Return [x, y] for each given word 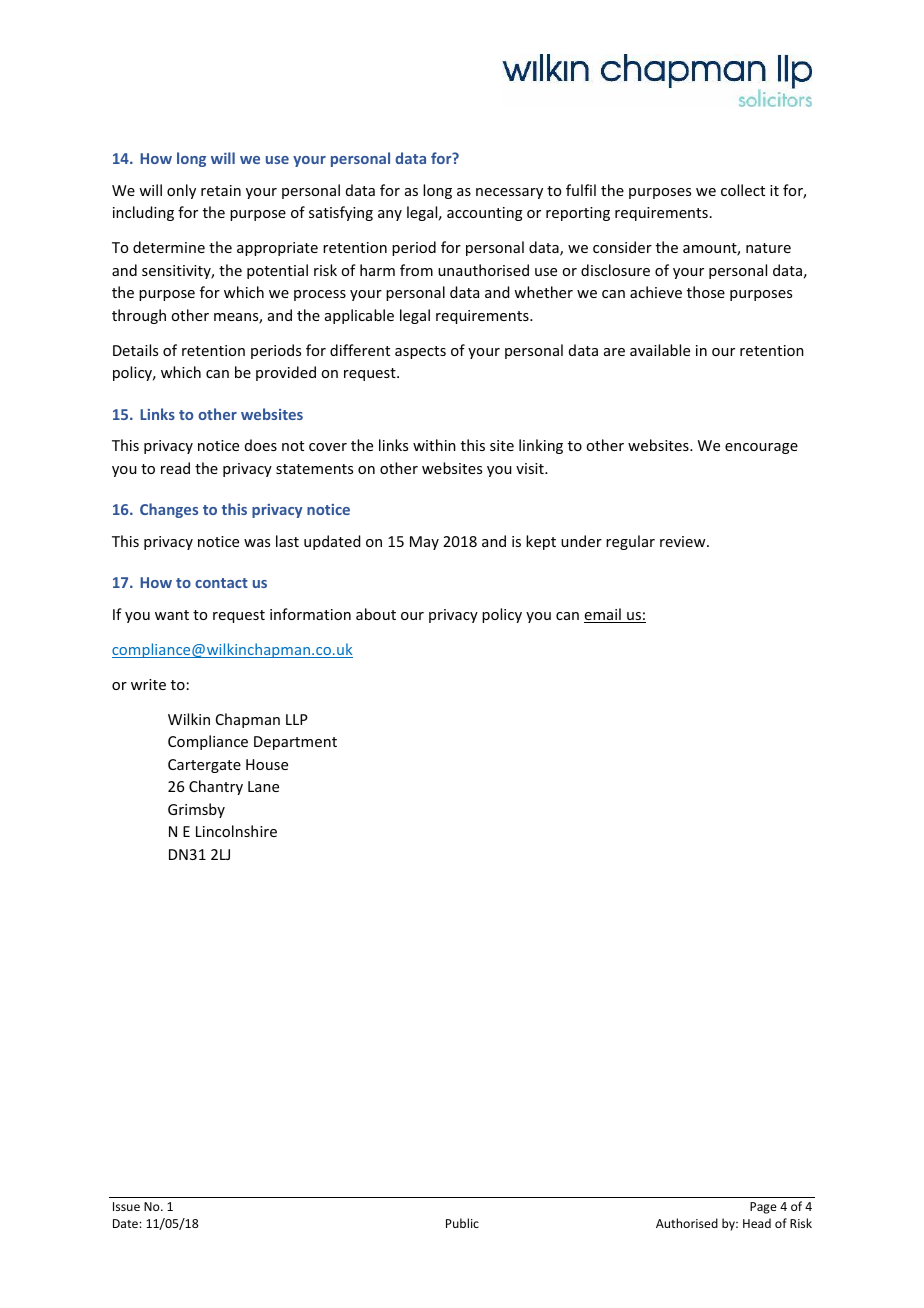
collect [743, 190]
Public [462, 1223]
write [148, 684]
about [376, 614]
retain [221, 190]
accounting [485, 214]
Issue [126, 1206]
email [603, 615]
